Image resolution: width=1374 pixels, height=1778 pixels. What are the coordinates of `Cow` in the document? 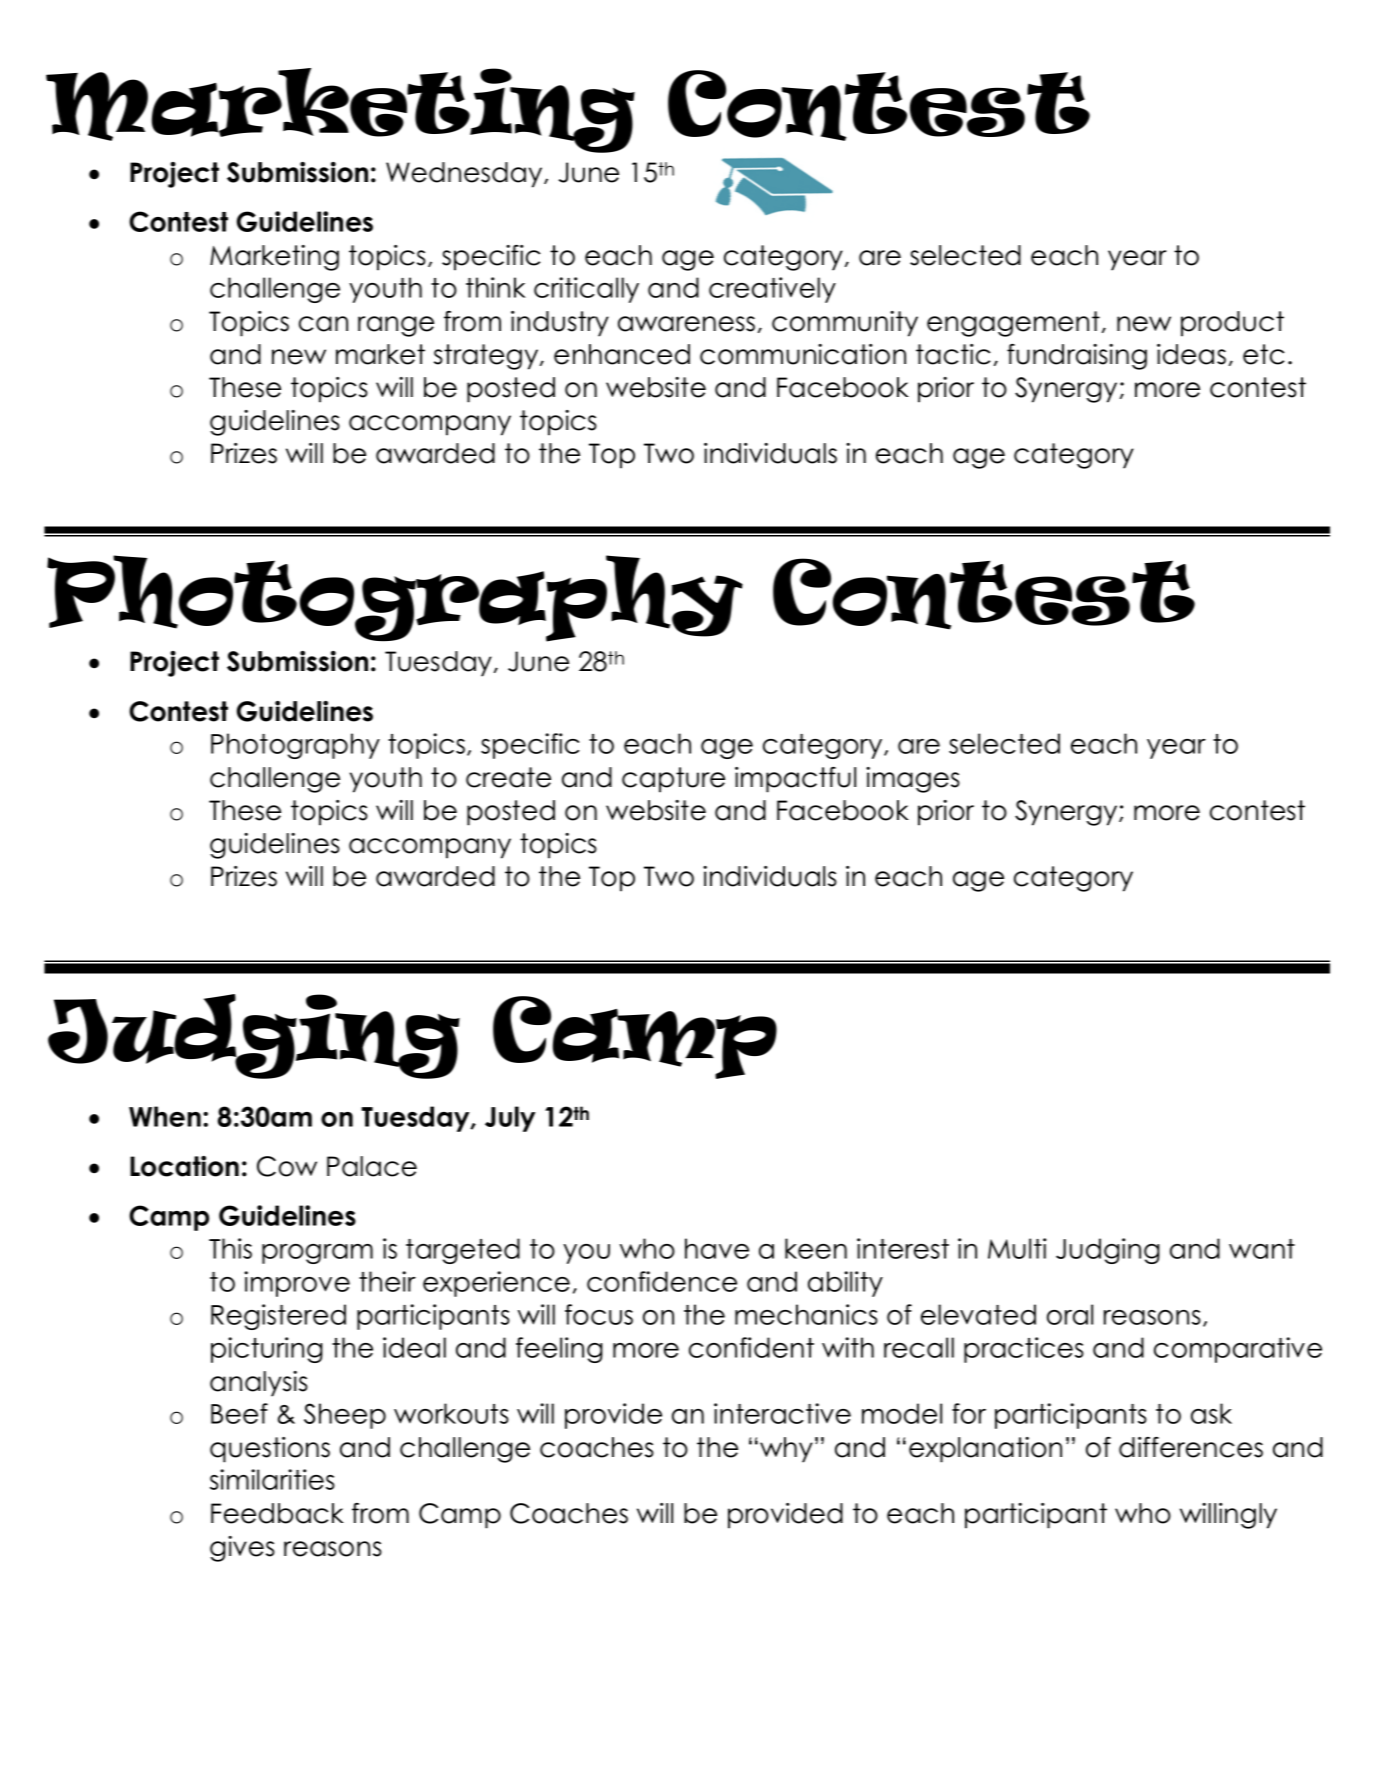 It's located at (287, 1166).
